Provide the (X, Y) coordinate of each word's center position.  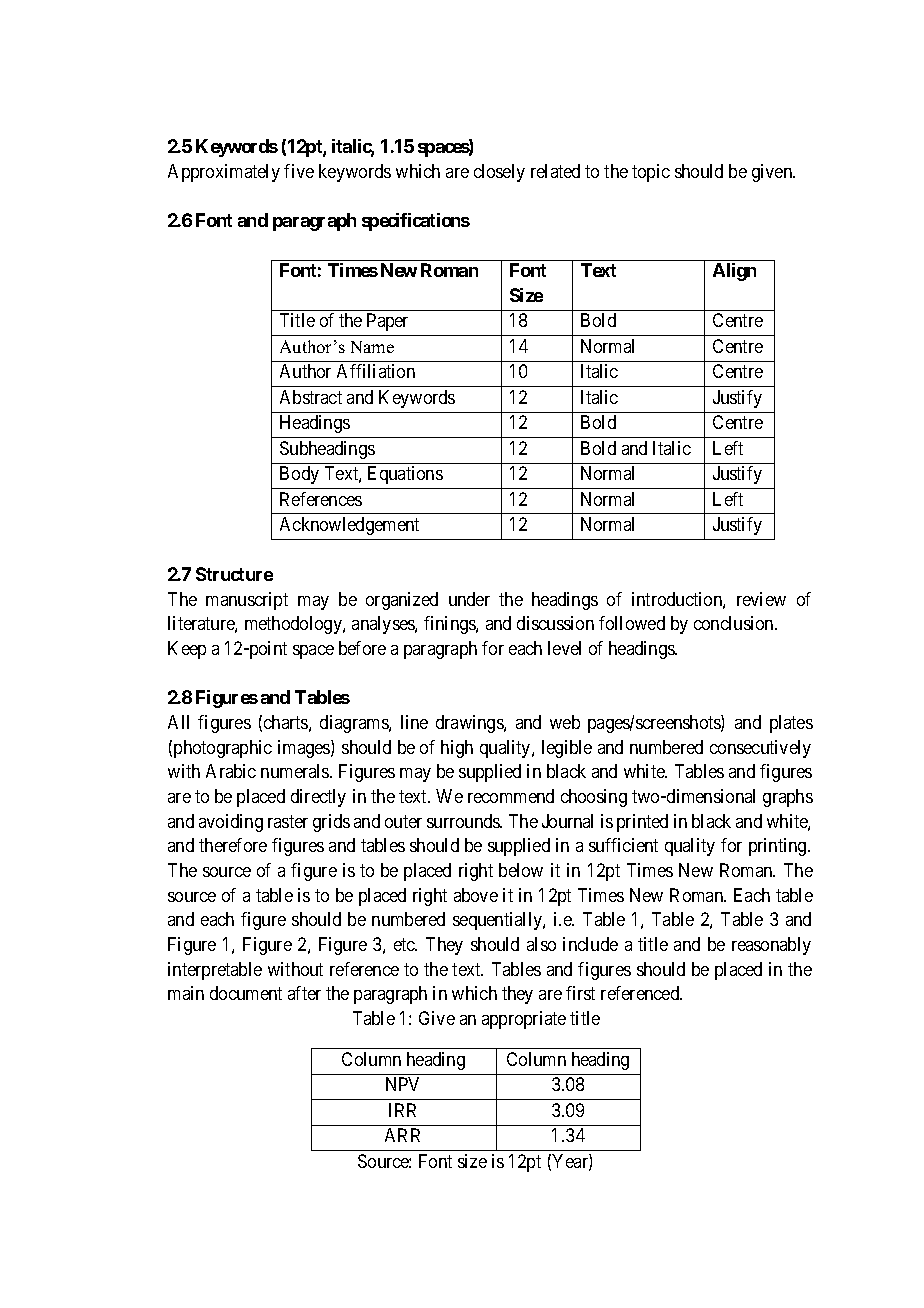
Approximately (224, 173)
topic (651, 173)
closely (499, 173)
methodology (294, 625)
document (246, 993)
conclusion (735, 623)
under (469, 599)
